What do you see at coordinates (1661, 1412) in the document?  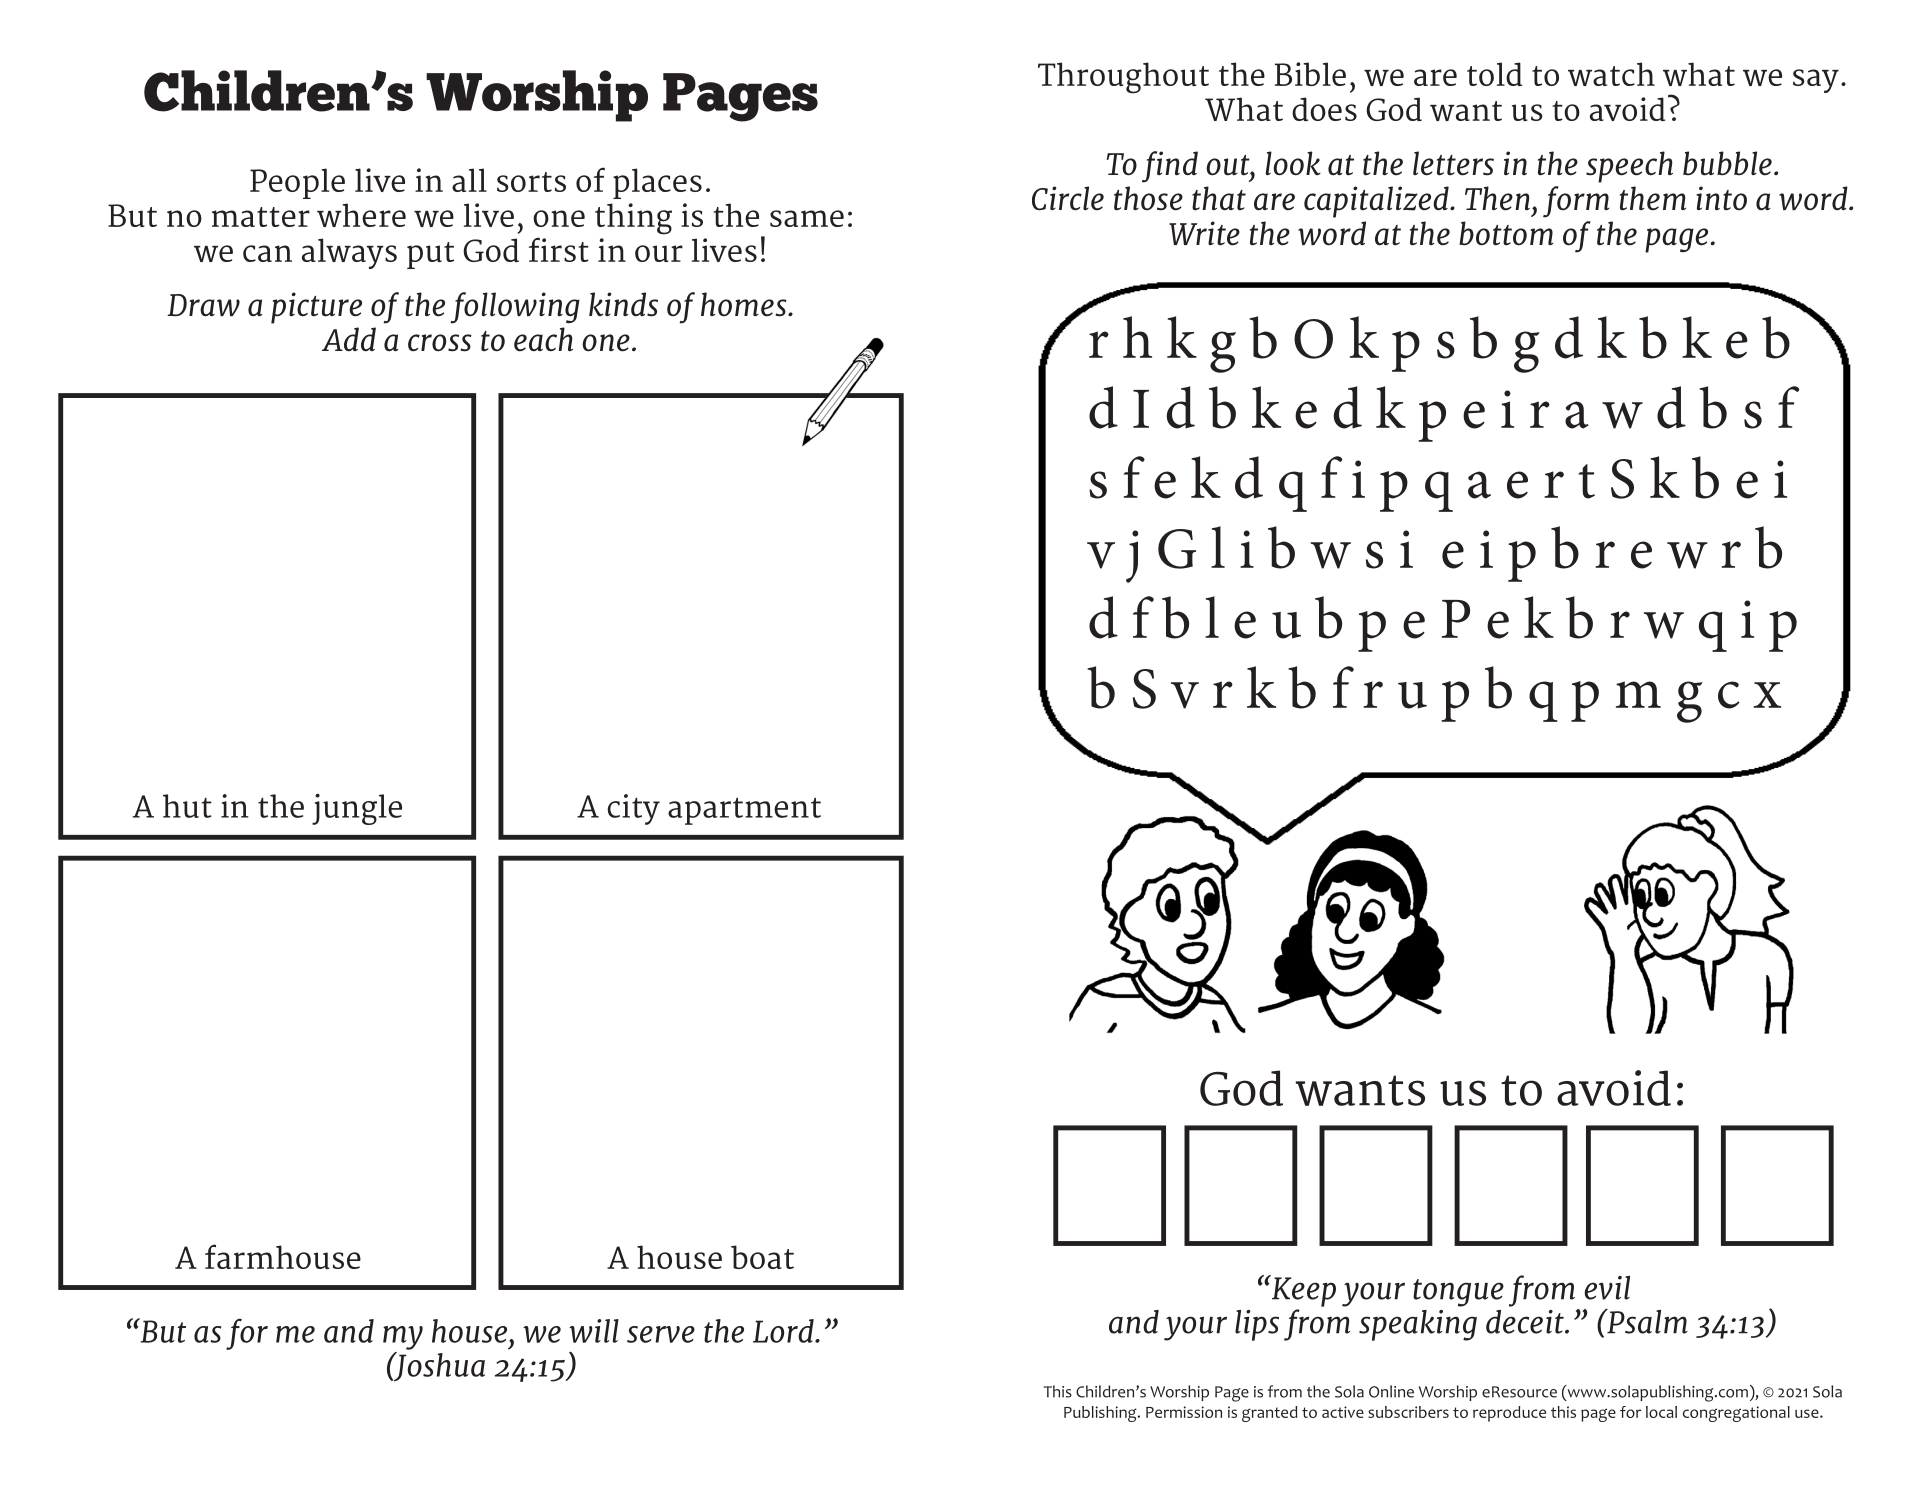 I see `local` at bounding box center [1661, 1412].
